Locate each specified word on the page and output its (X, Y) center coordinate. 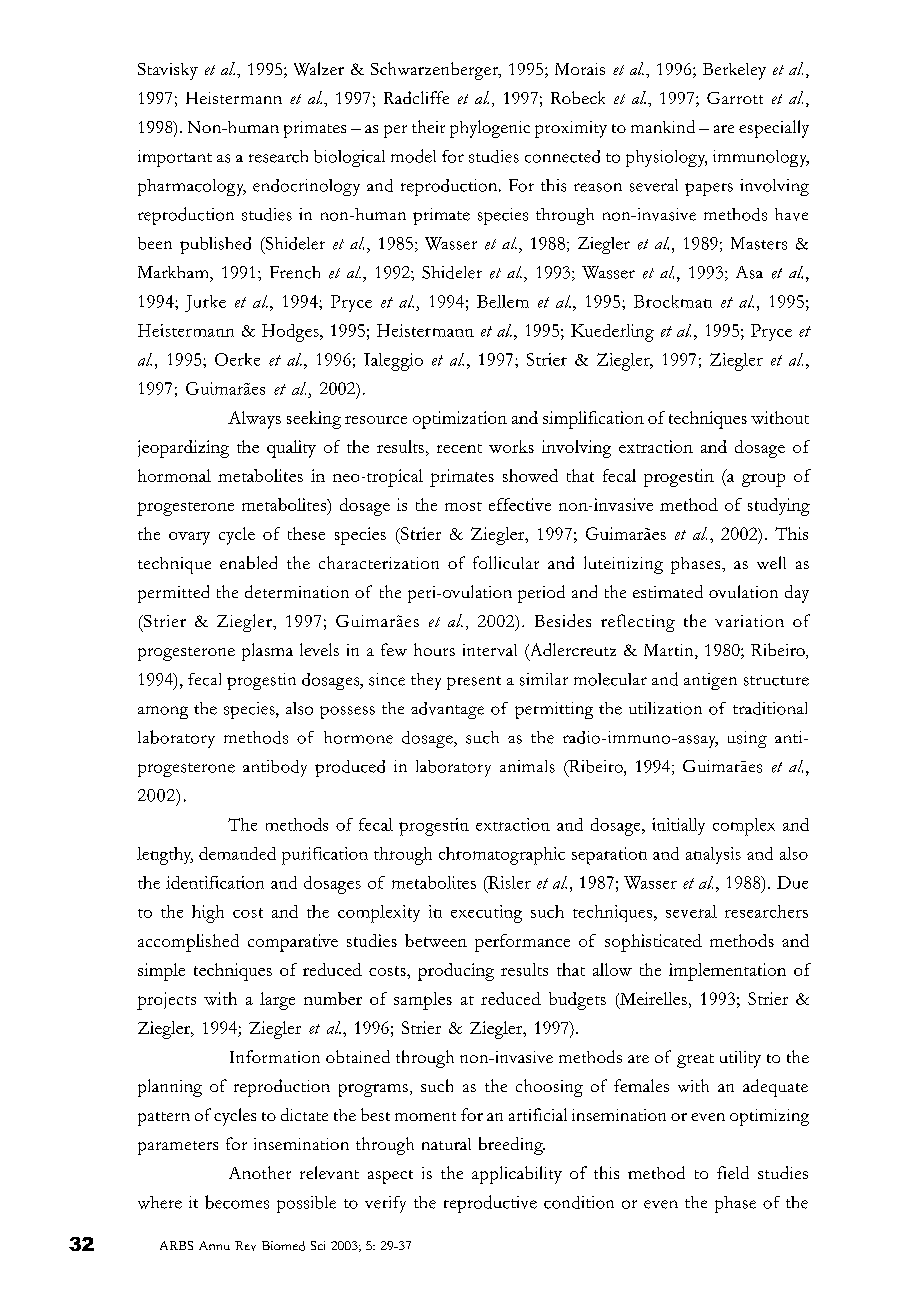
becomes (237, 1202)
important (175, 158)
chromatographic (502, 856)
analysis (713, 855)
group (763, 480)
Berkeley (734, 71)
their (428, 126)
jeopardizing (183, 449)
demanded (237, 853)
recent (459, 448)
